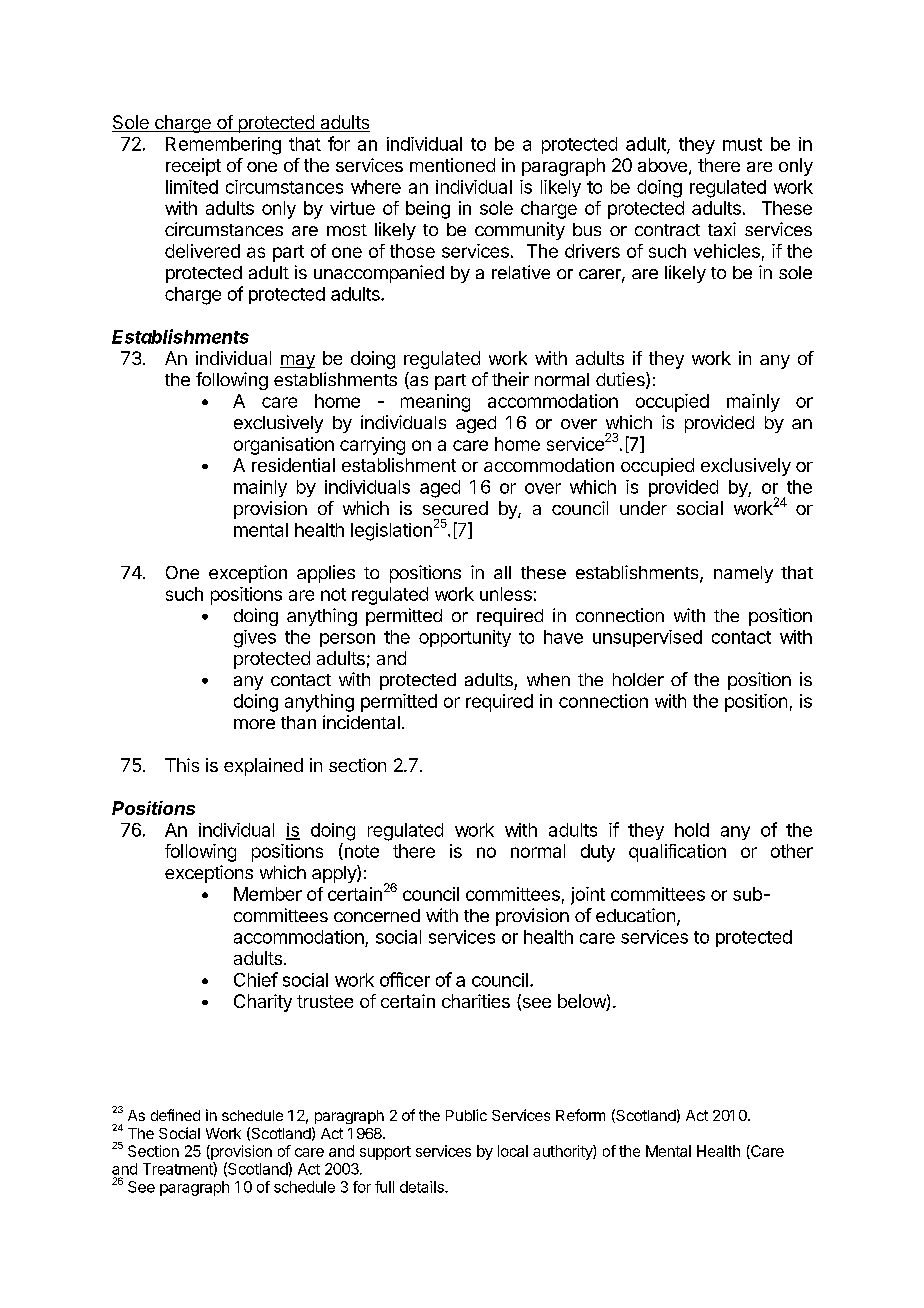 This document has height=1308, width=924. Describe the element at coordinates (677, 853) in the document. I see `qualification` at that location.
